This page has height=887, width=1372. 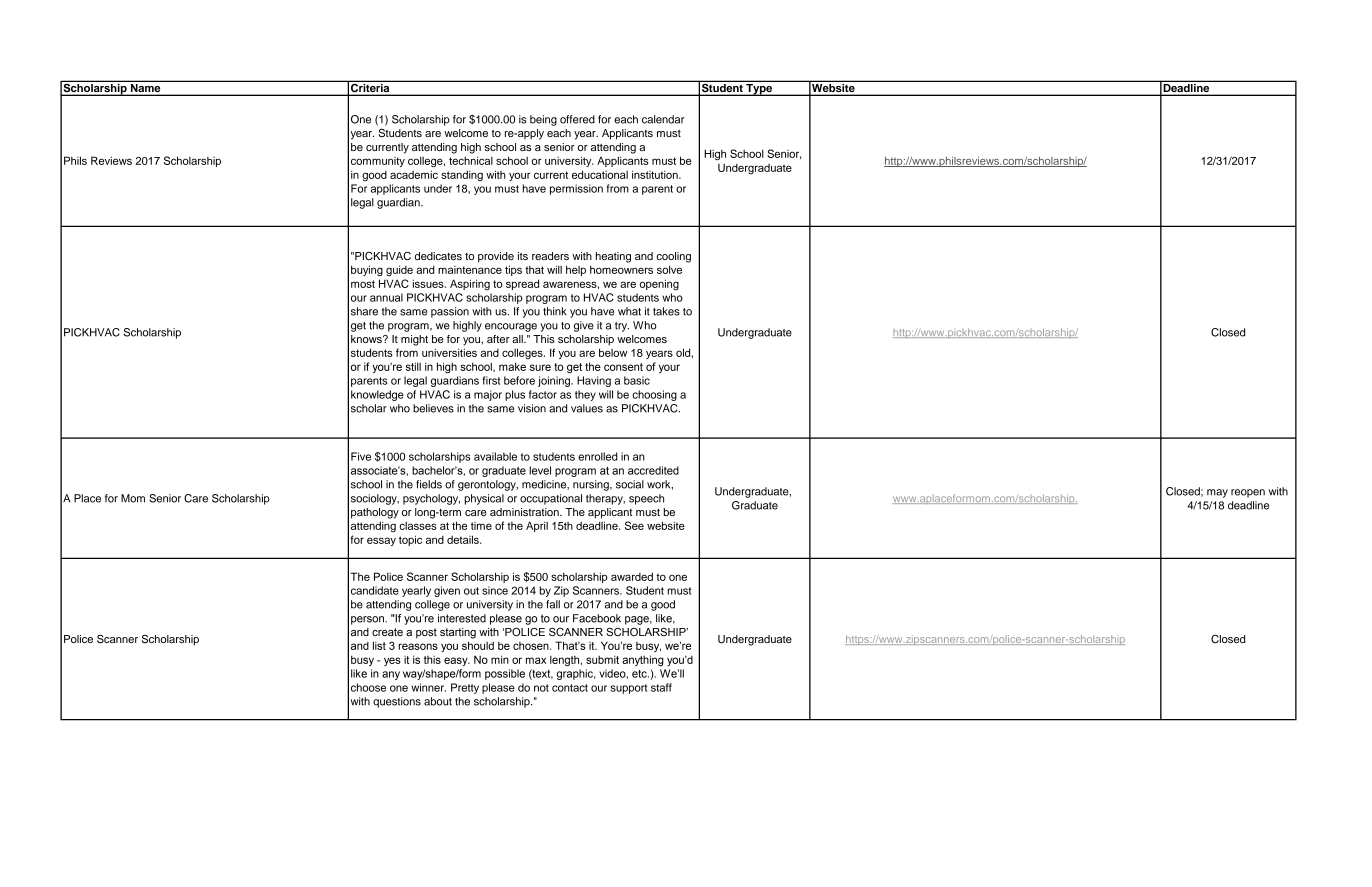 I want to click on staff, so click(x=661, y=687).
